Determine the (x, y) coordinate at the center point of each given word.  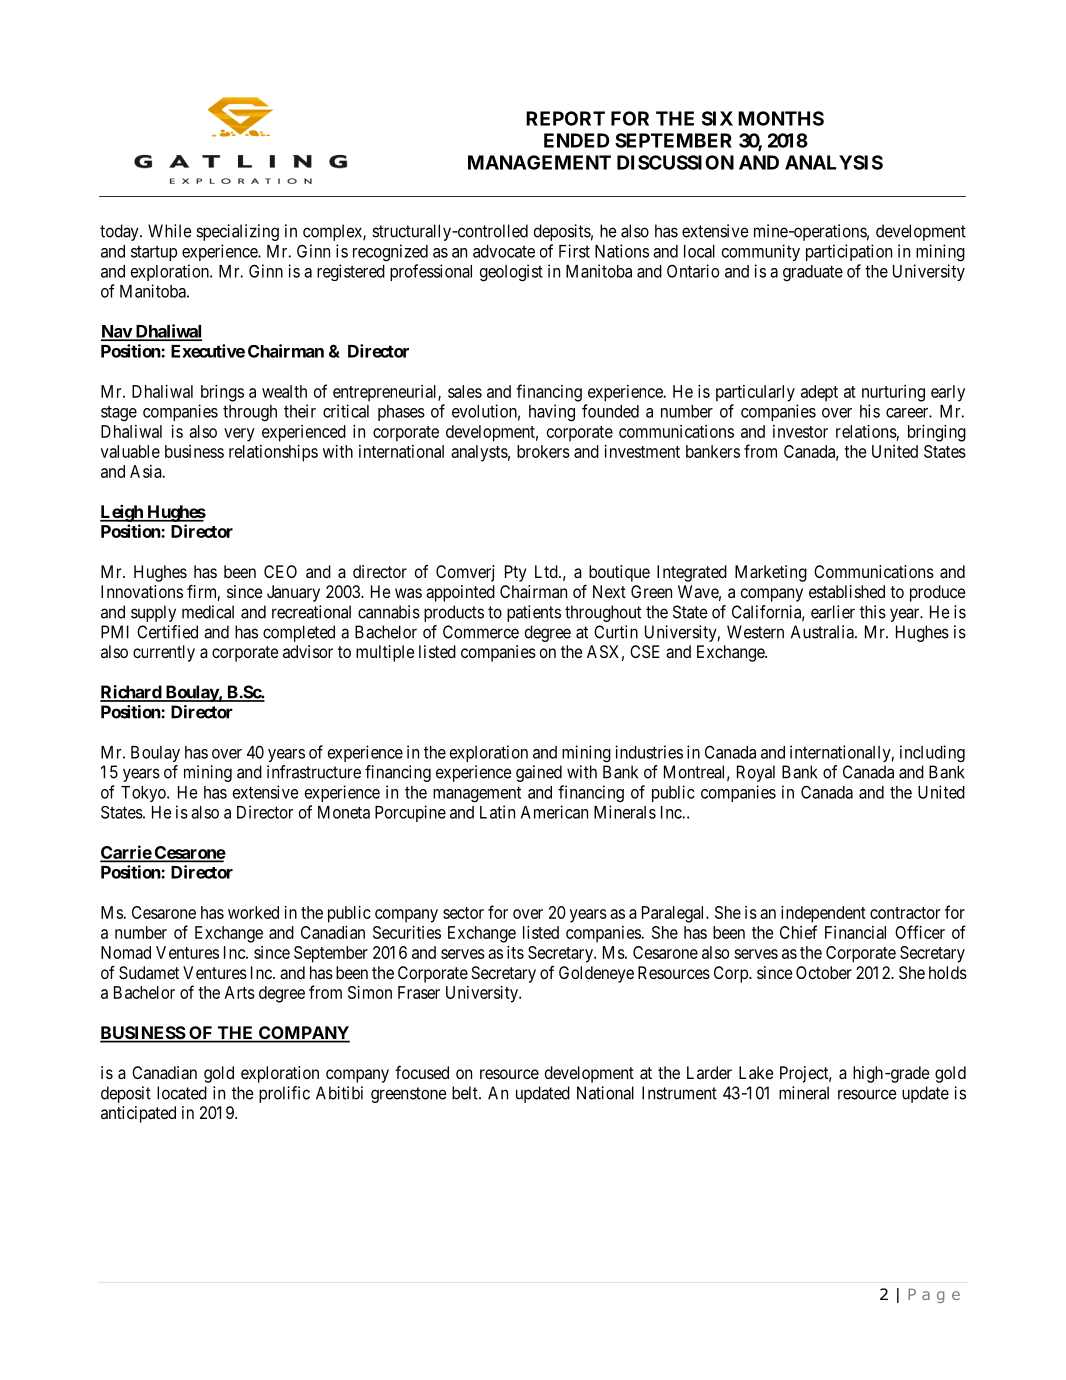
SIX (717, 118)
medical (208, 612)
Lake (756, 1072)
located (182, 1093)
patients (534, 613)
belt (466, 1093)
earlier (833, 612)
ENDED (577, 140)
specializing (237, 232)
